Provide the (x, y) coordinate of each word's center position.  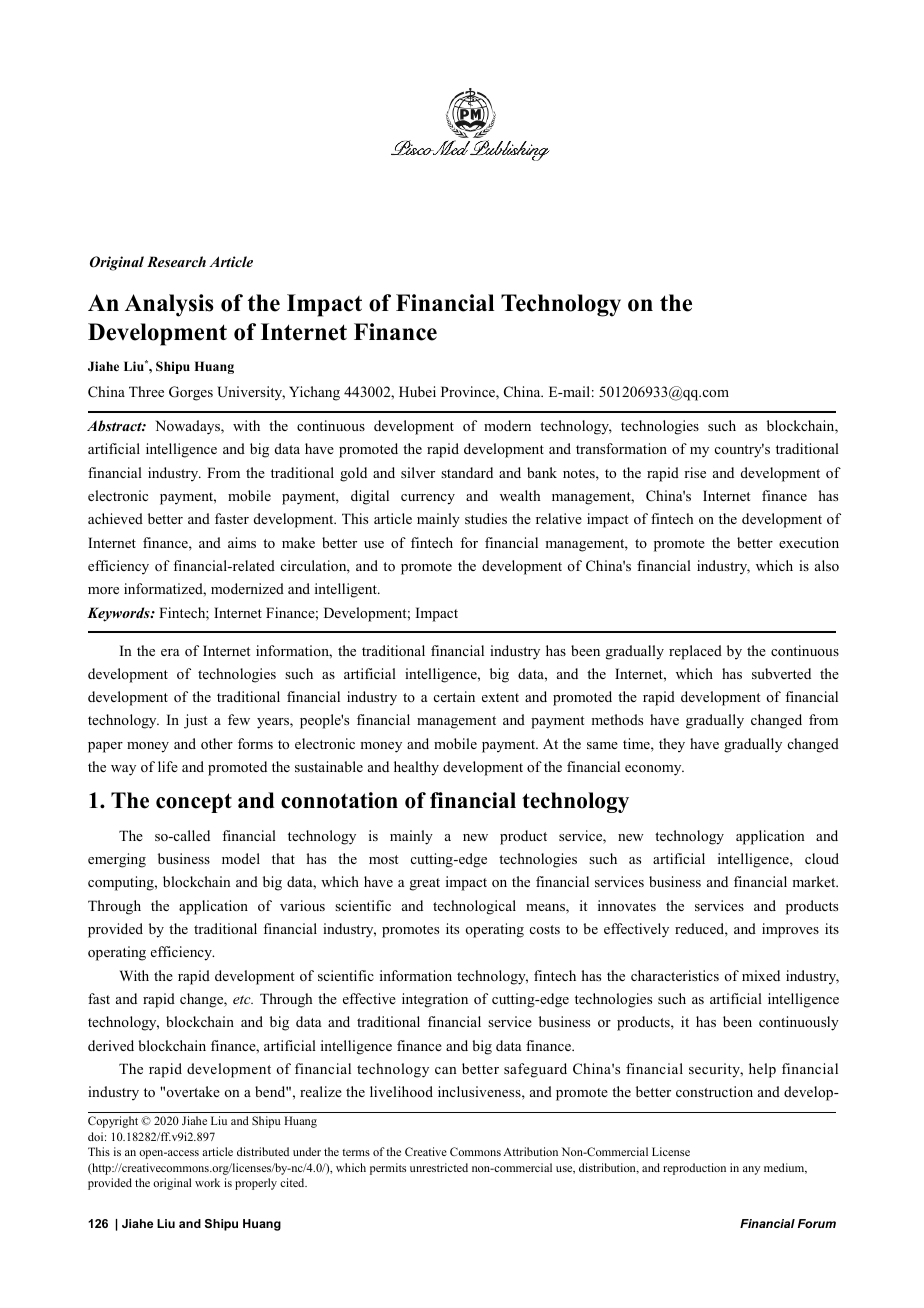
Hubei (417, 391)
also (827, 565)
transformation (621, 448)
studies (486, 518)
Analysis (169, 305)
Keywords (119, 614)
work (207, 1182)
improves (790, 930)
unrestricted (439, 1167)
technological (474, 907)
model (241, 858)
